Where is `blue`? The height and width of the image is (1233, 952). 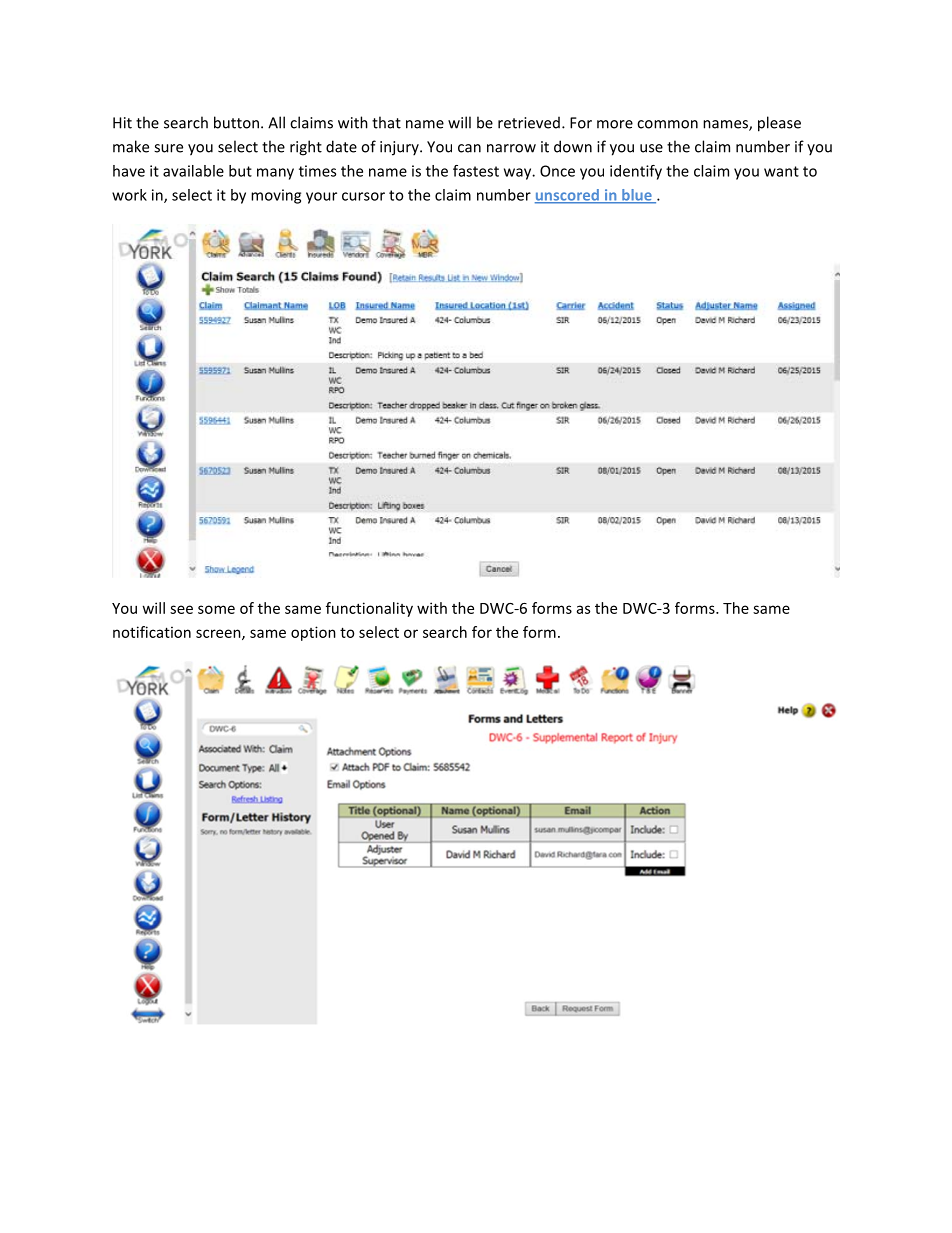
blue is located at coordinates (637, 196).
